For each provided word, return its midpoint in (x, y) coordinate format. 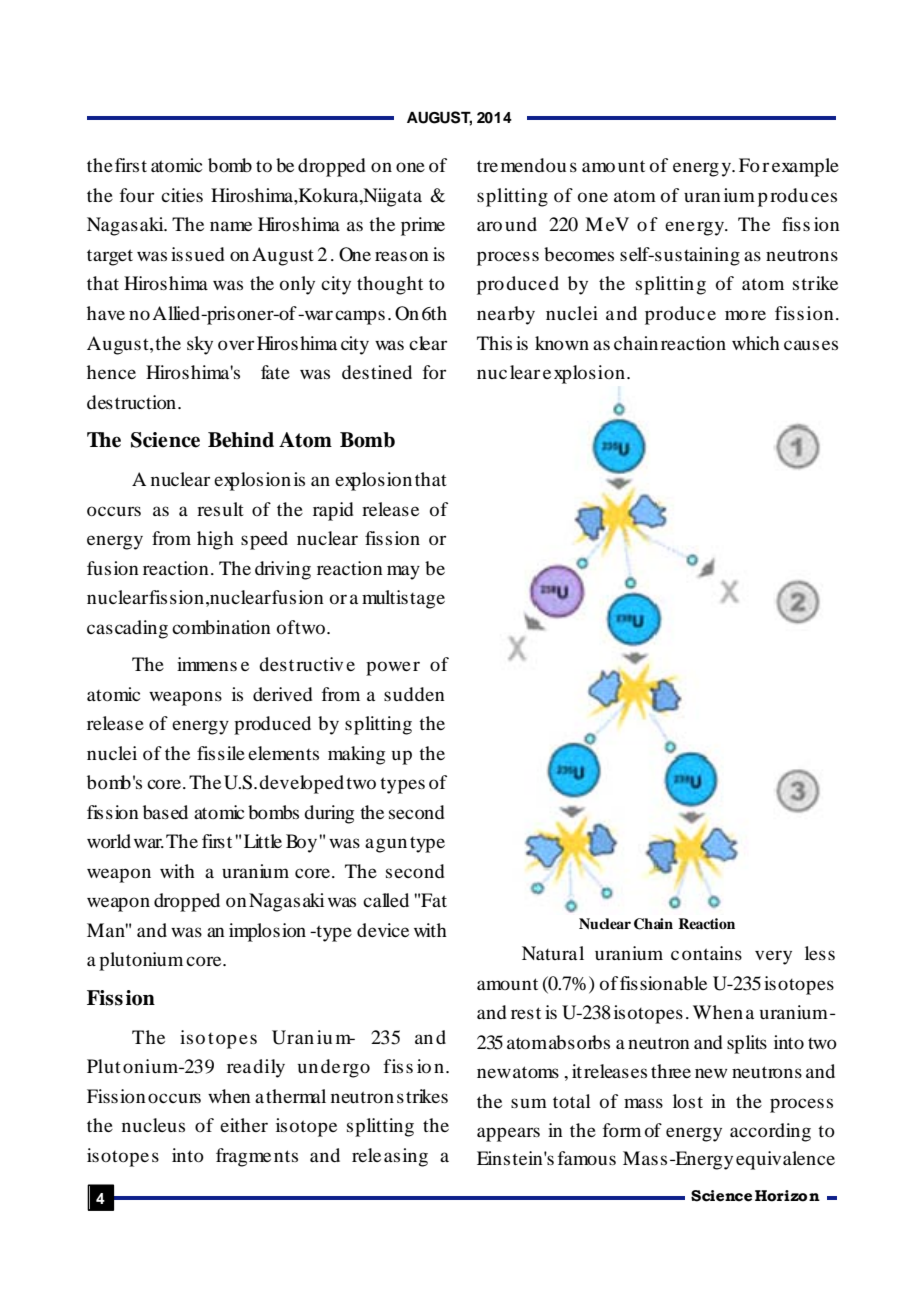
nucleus (153, 1125)
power (393, 668)
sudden (414, 694)
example (805, 167)
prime (423, 226)
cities (182, 195)
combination (221, 627)
